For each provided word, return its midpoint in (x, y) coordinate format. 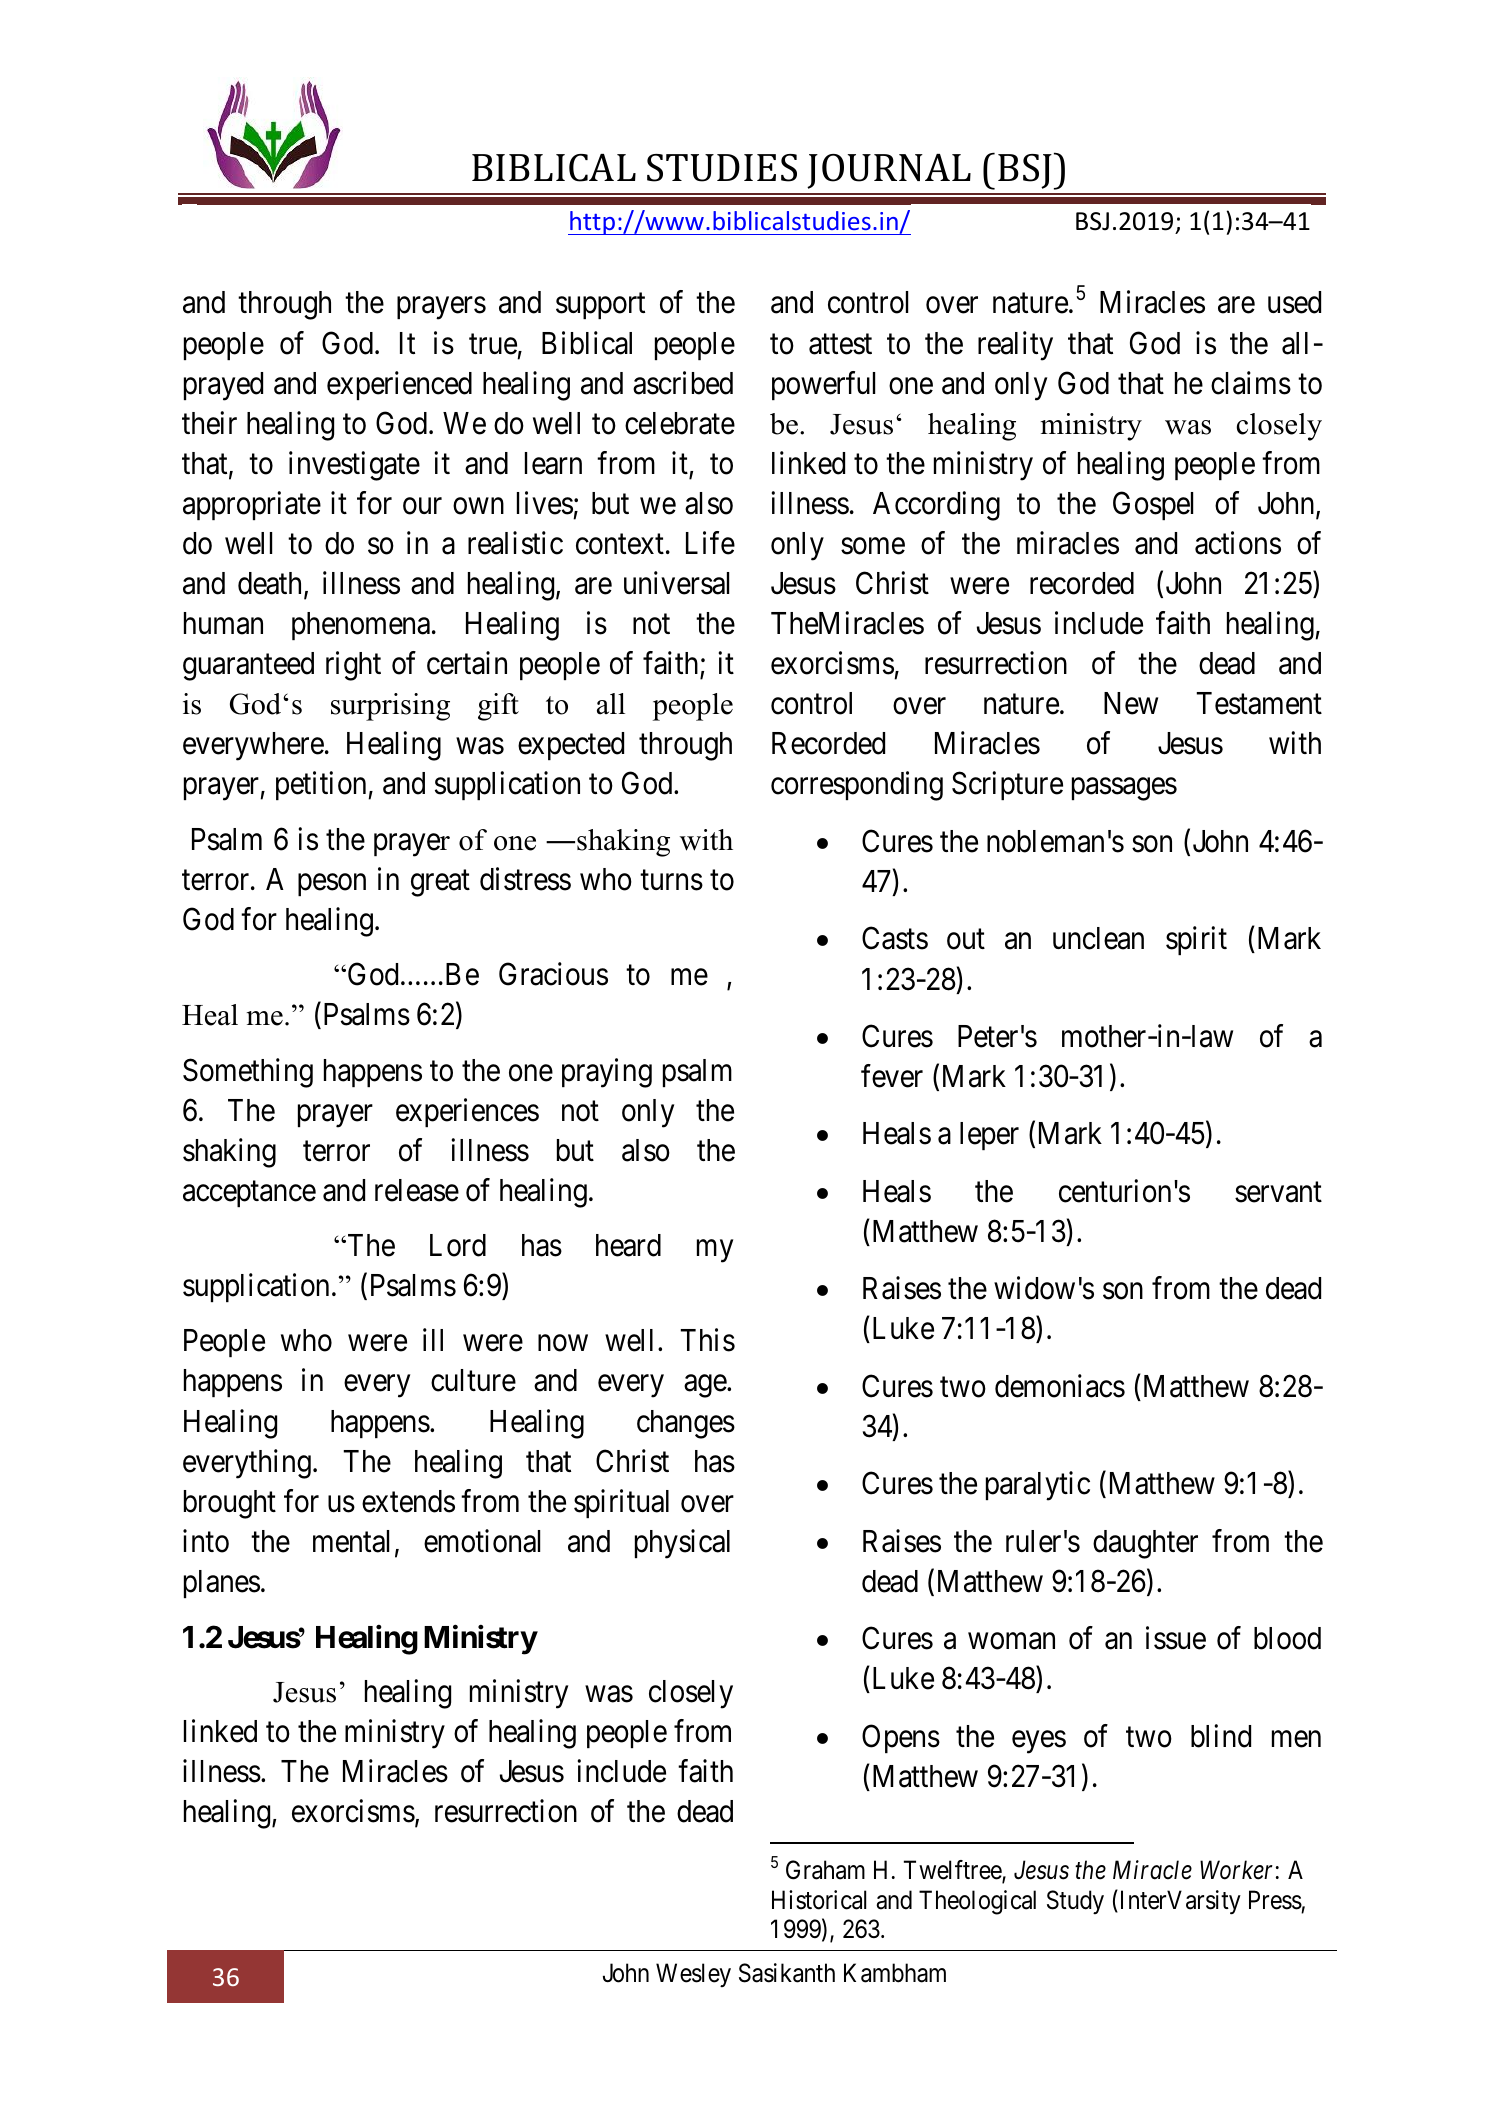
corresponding (857, 786)
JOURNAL (889, 171)
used (1294, 302)
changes (686, 1424)
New (1131, 703)
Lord (458, 1245)
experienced (399, 385)
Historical (819, 1900)
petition (322, 786)
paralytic (1038, 1486)
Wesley (693, 1975)
